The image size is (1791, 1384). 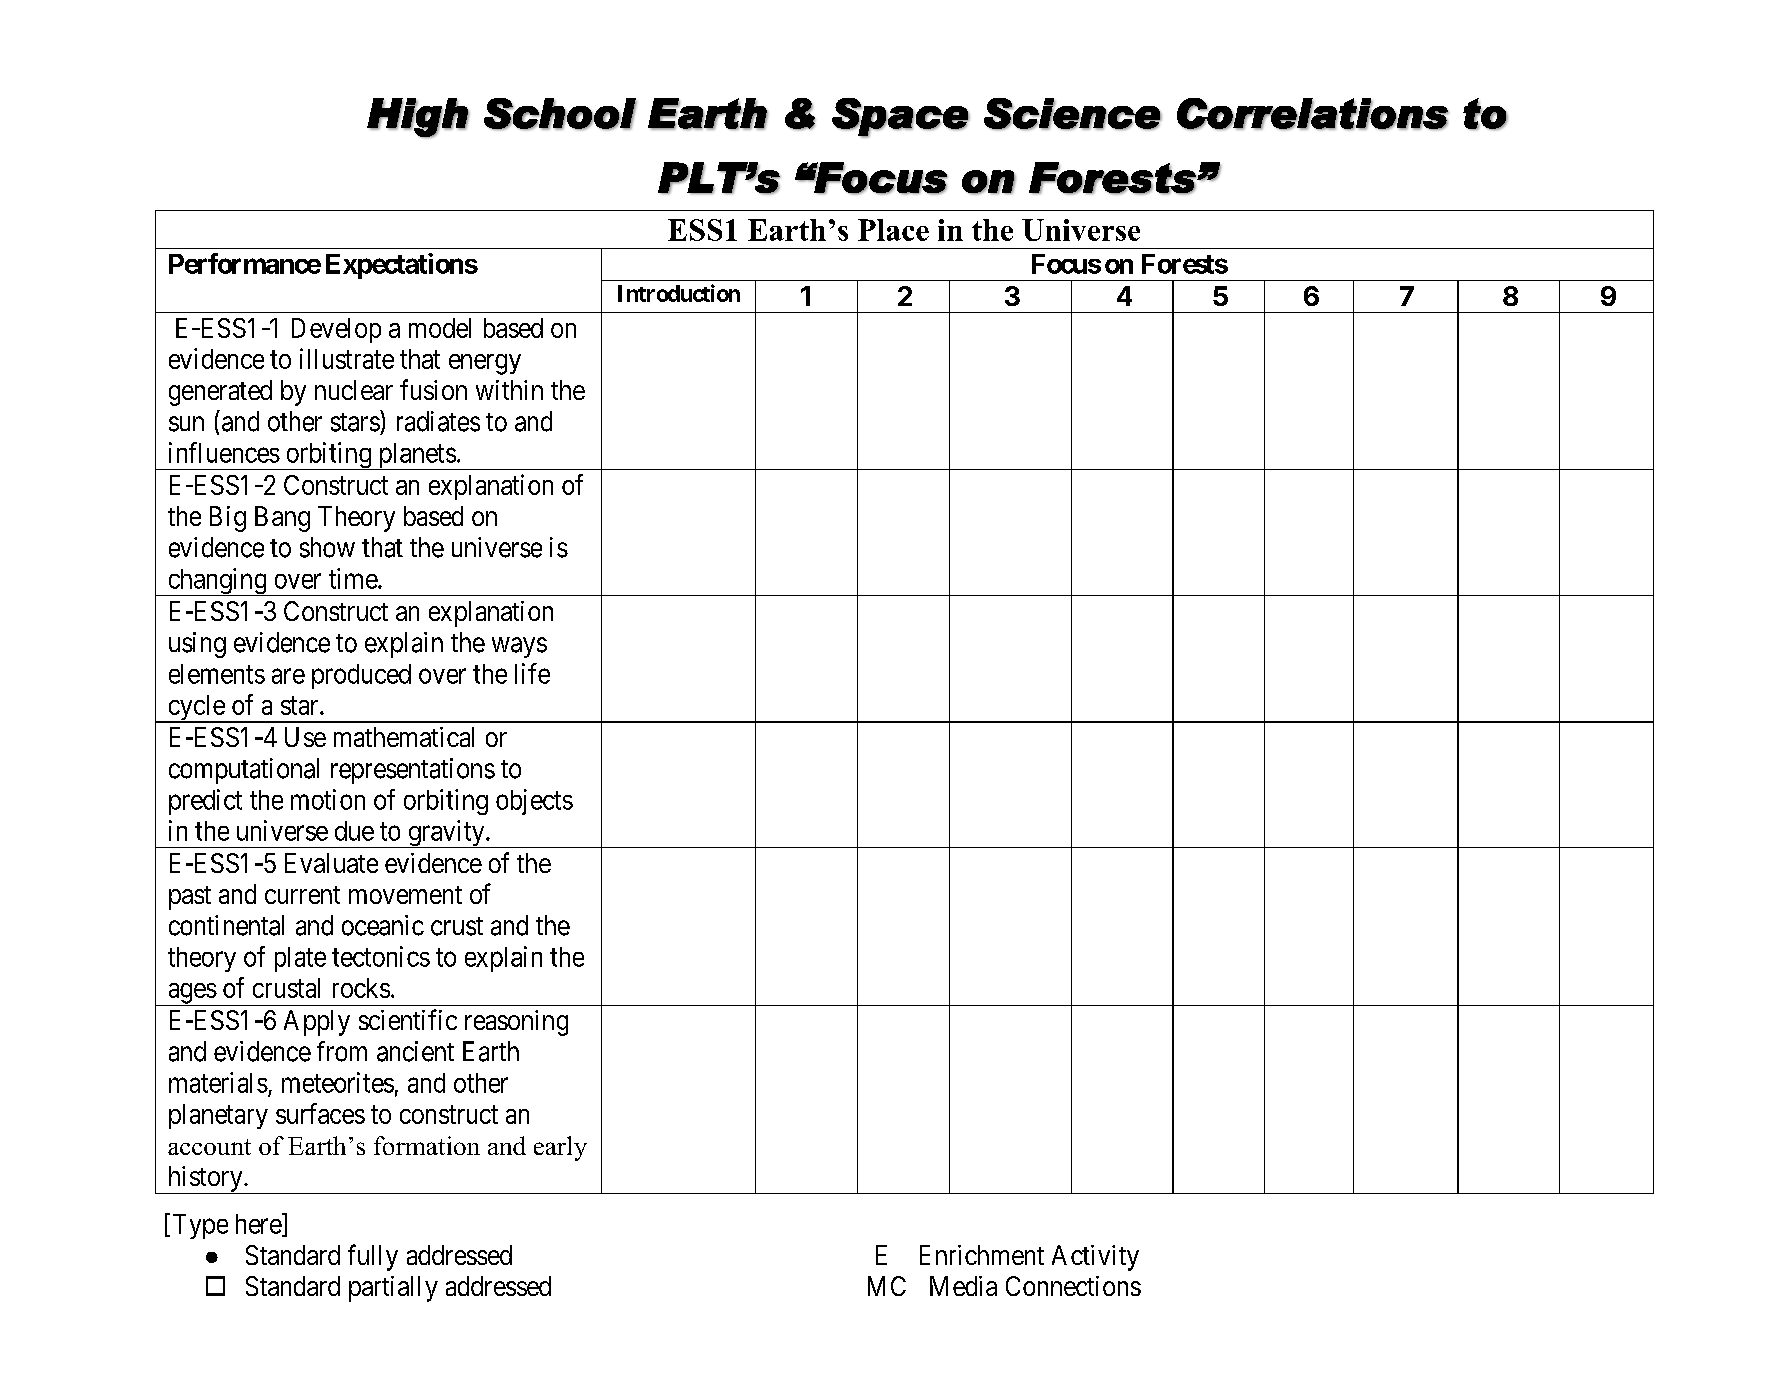 What do you see at coordinates (519, 647) in the document?
I see `ways` at bounding box center [519, 647].
